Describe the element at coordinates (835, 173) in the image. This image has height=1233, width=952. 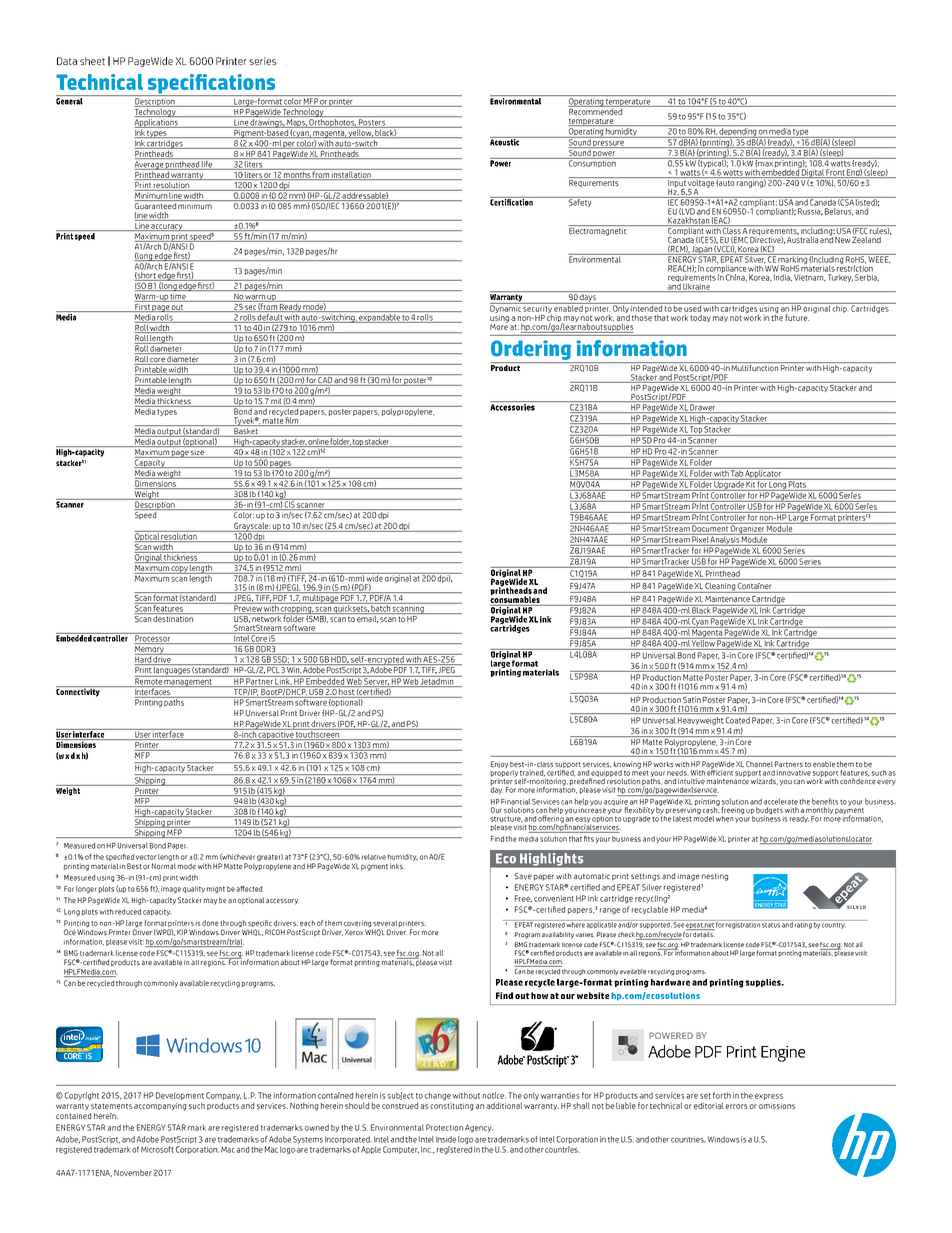
I see `Front` at that location.
